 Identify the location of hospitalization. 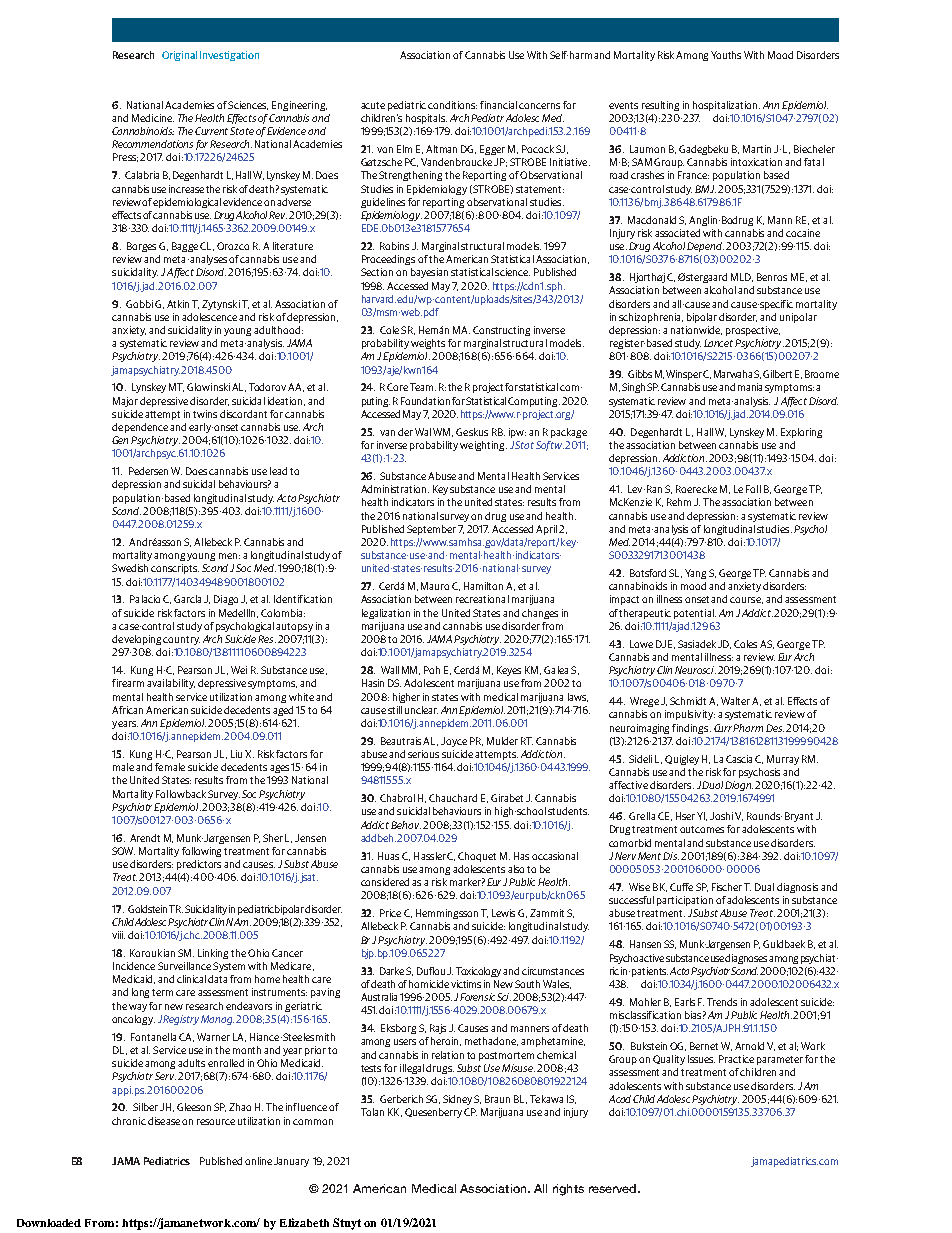
(726, 106).
